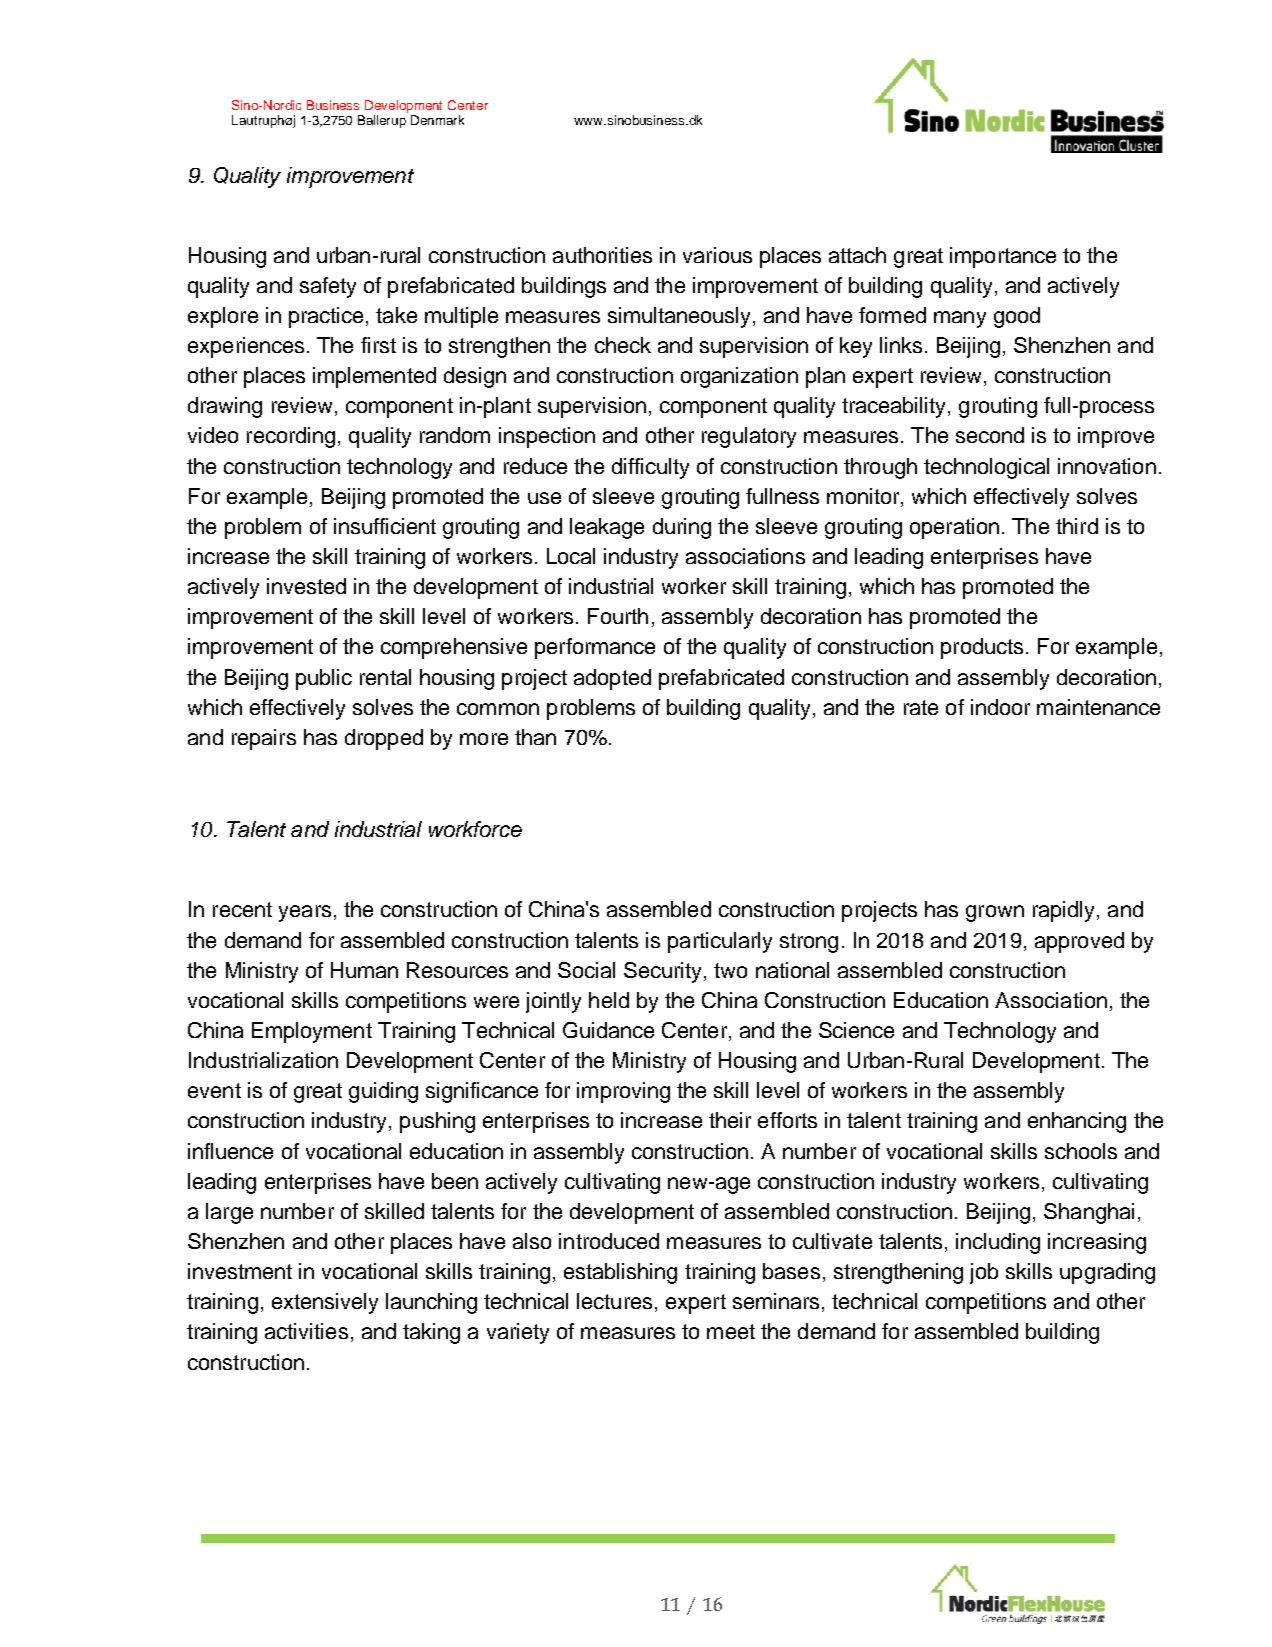 This screenshot has width=1272, height=1647. I want to click on repairs, so click(264, 739).
